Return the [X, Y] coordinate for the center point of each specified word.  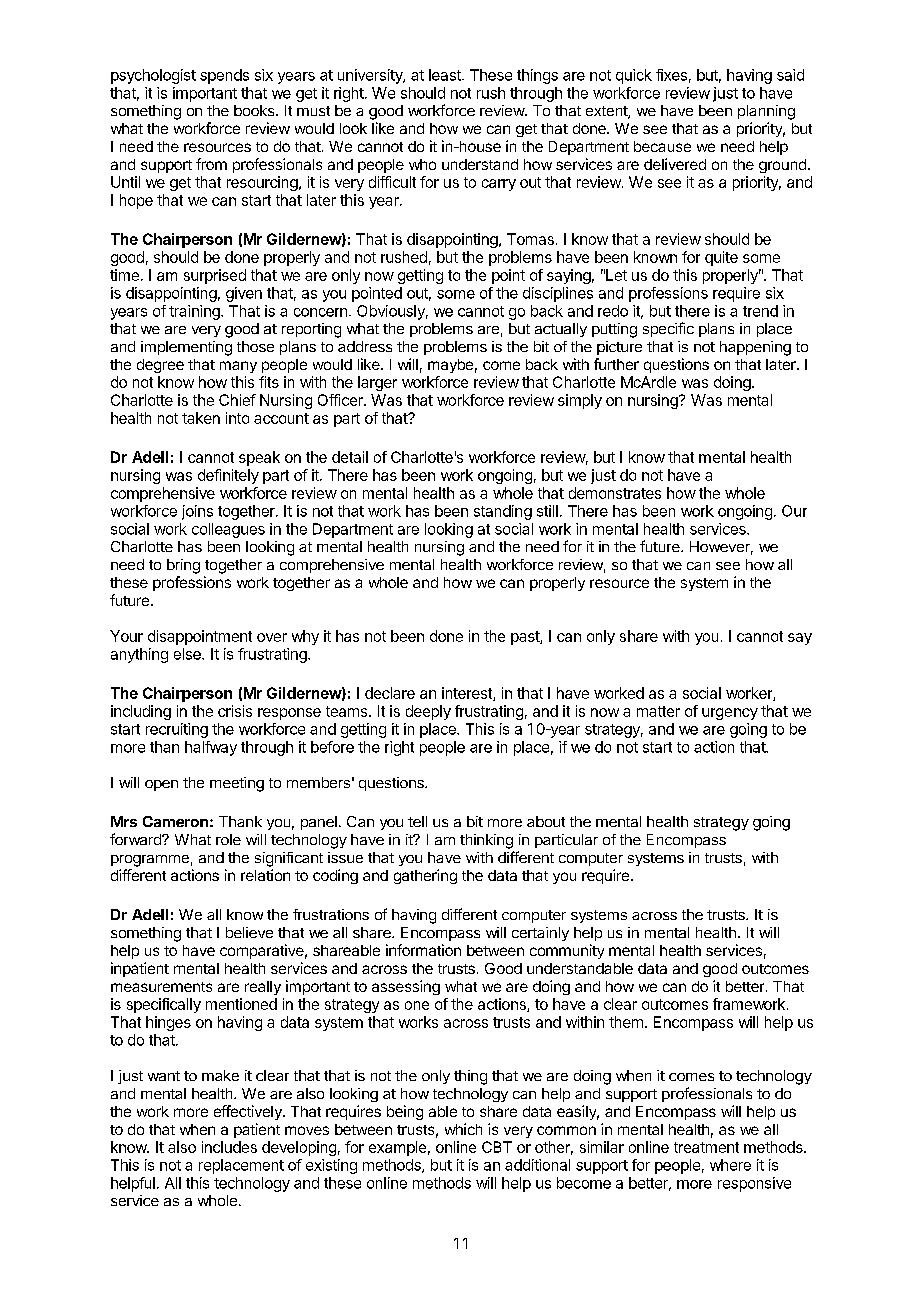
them [626, 1022]
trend [760, 311]
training [195, 312]
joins [197, 512]
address [365, 346]
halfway [211, 748]
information [423, 950]
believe [249, 932]
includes [229, 1147]
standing [503, 512]
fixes [671, 75]
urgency [730, 714]
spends [224, 76]
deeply [428, 712]
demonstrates [615, 493]
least [446, 75]
